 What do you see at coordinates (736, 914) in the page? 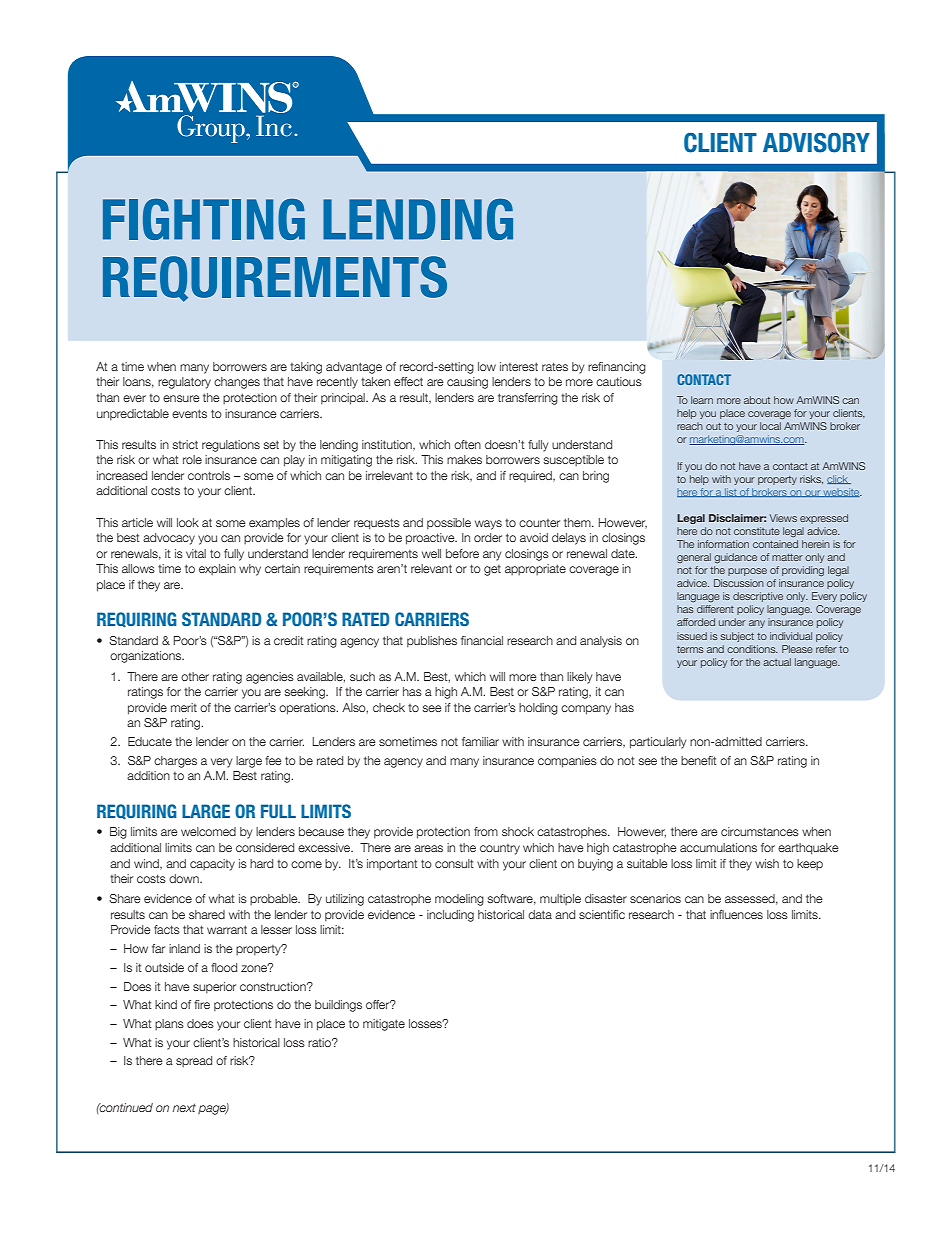
I see `influences` at bounding box center [736, 914].
